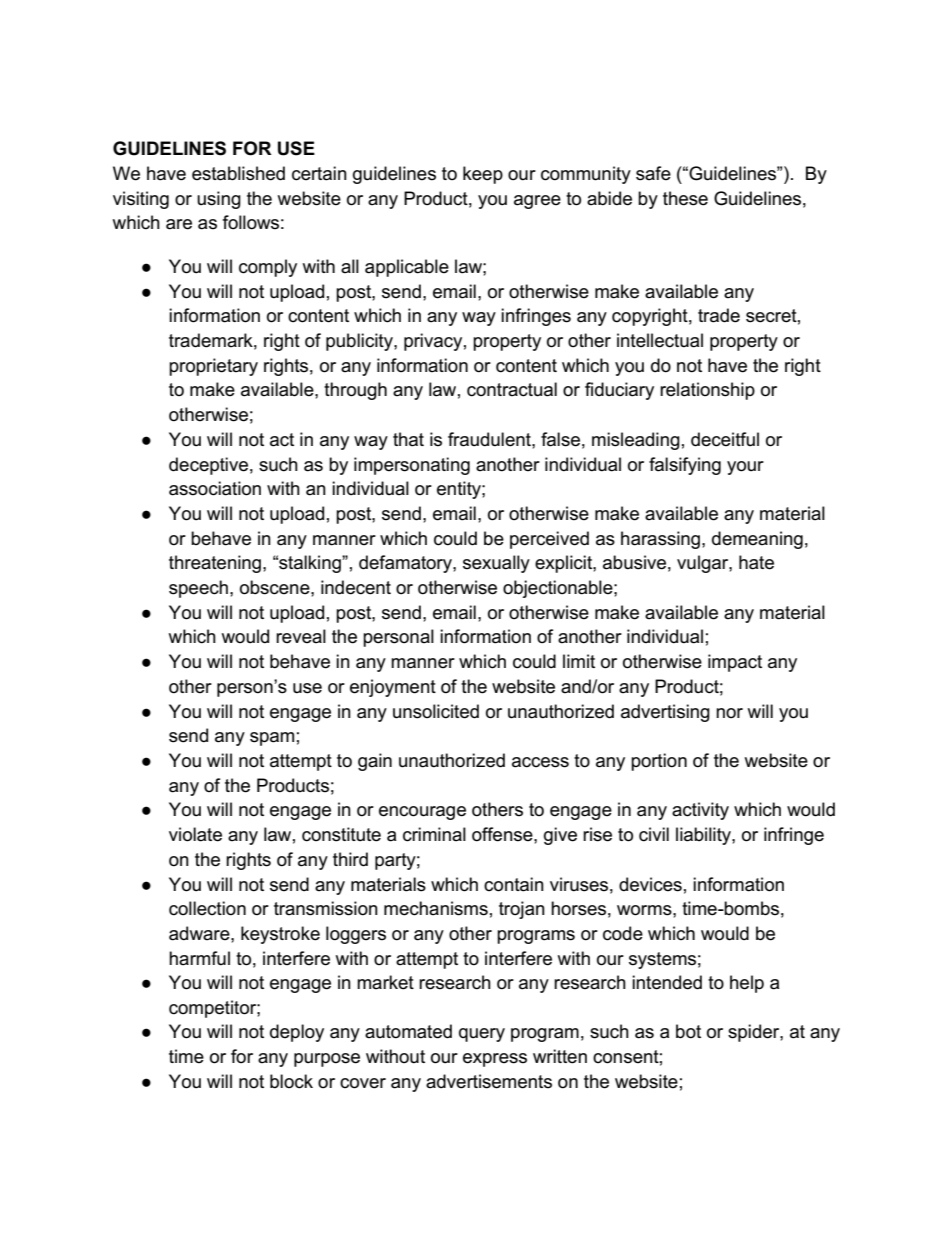  Describe the element at coordinates (198, 589) in the document. I see `speech` at that location.
